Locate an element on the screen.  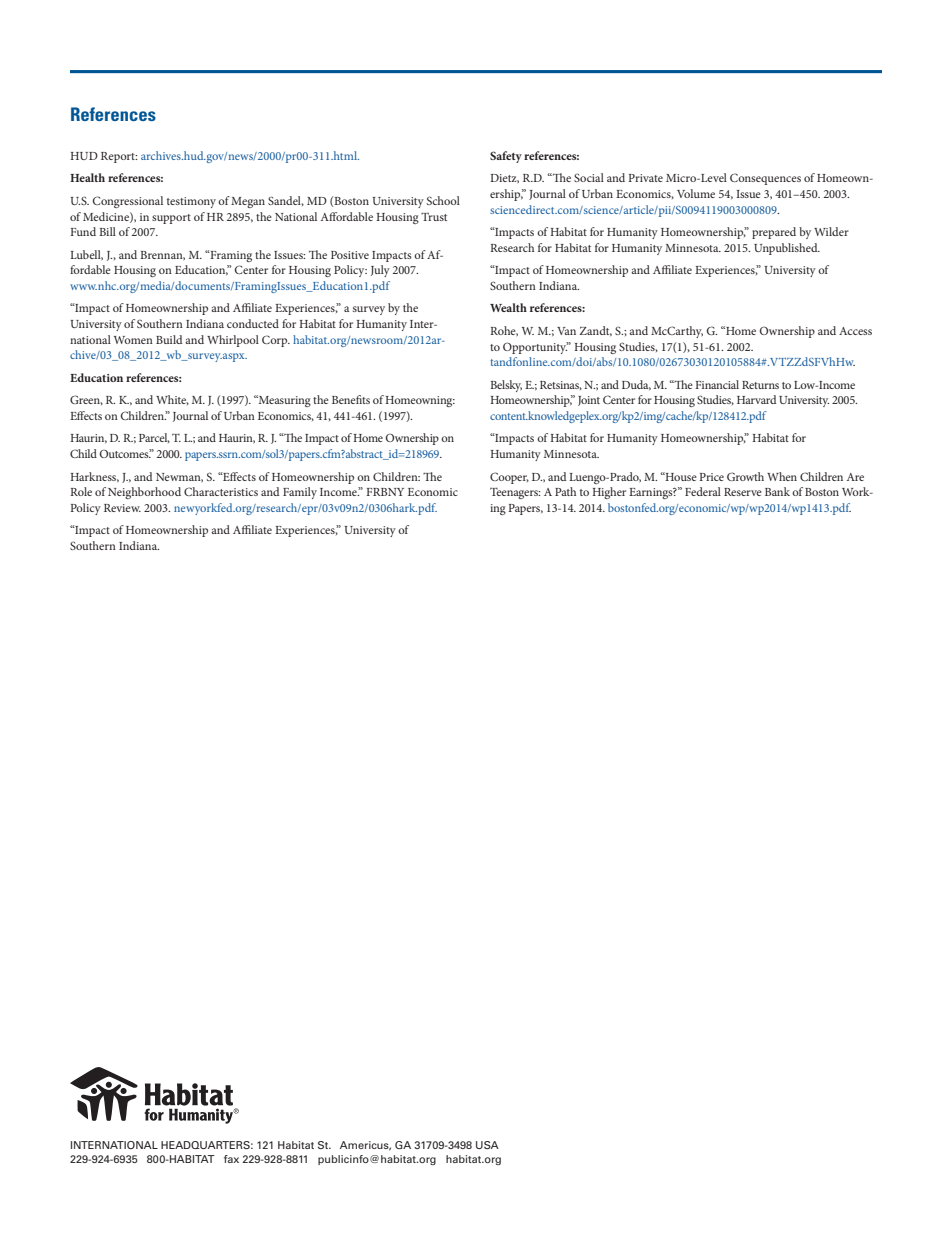
Reserve is located at coordinates (743, 492).
